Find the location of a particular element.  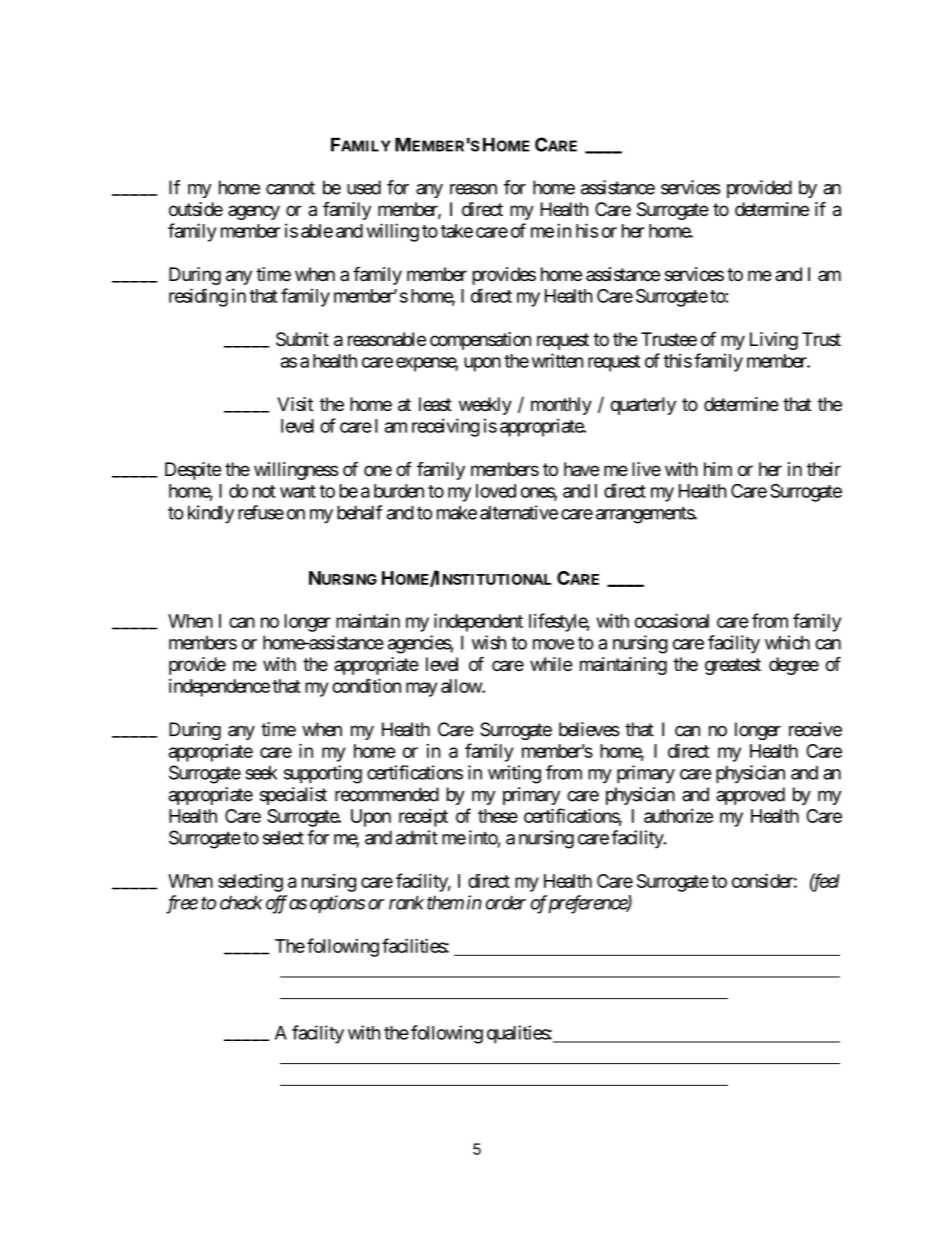

Living is located at coordinates (774, 341).
